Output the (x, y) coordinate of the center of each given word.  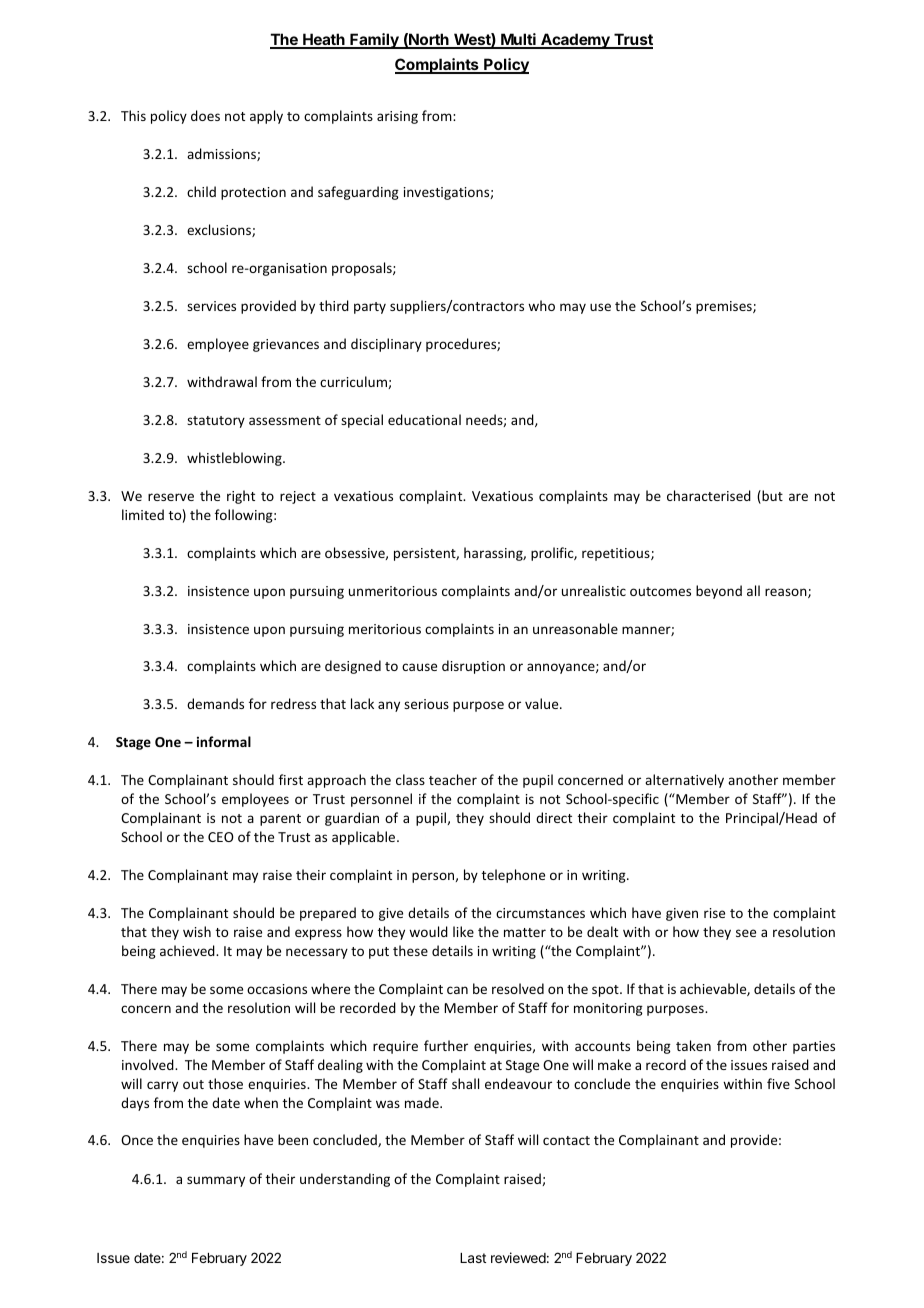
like (463, 931)
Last (473, 1258)
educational (424, 419)
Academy (575, 41)
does (205, 115)
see (746, 933)
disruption (473, 667)
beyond (719, 592)
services (211, 306)
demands (215, 703)
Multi (518, 40)
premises (725, 307)
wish (197, 931)
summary (216, 1181)
